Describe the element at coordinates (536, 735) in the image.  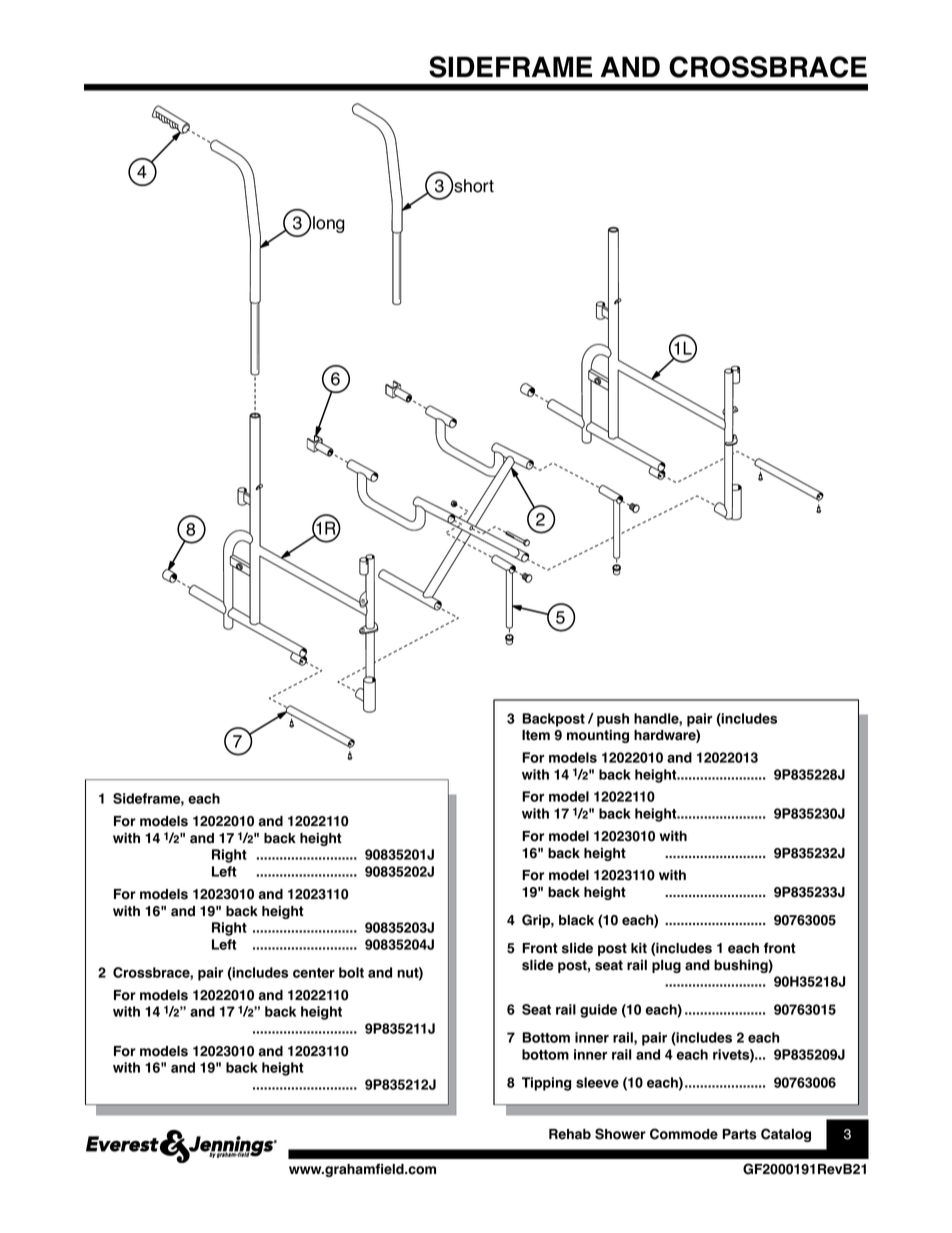
I see `Item` at that location.
